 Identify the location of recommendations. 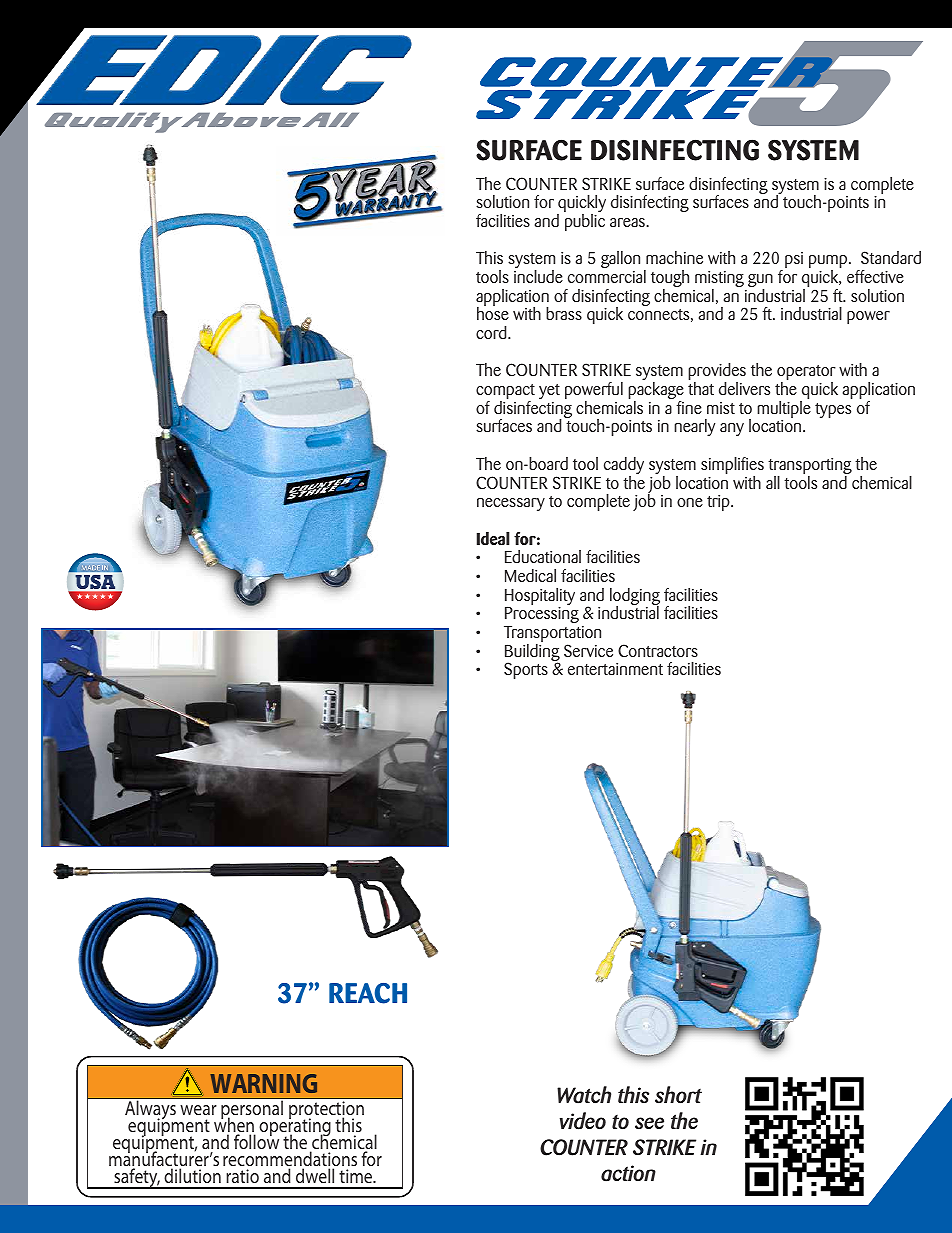
(290, 1160).
